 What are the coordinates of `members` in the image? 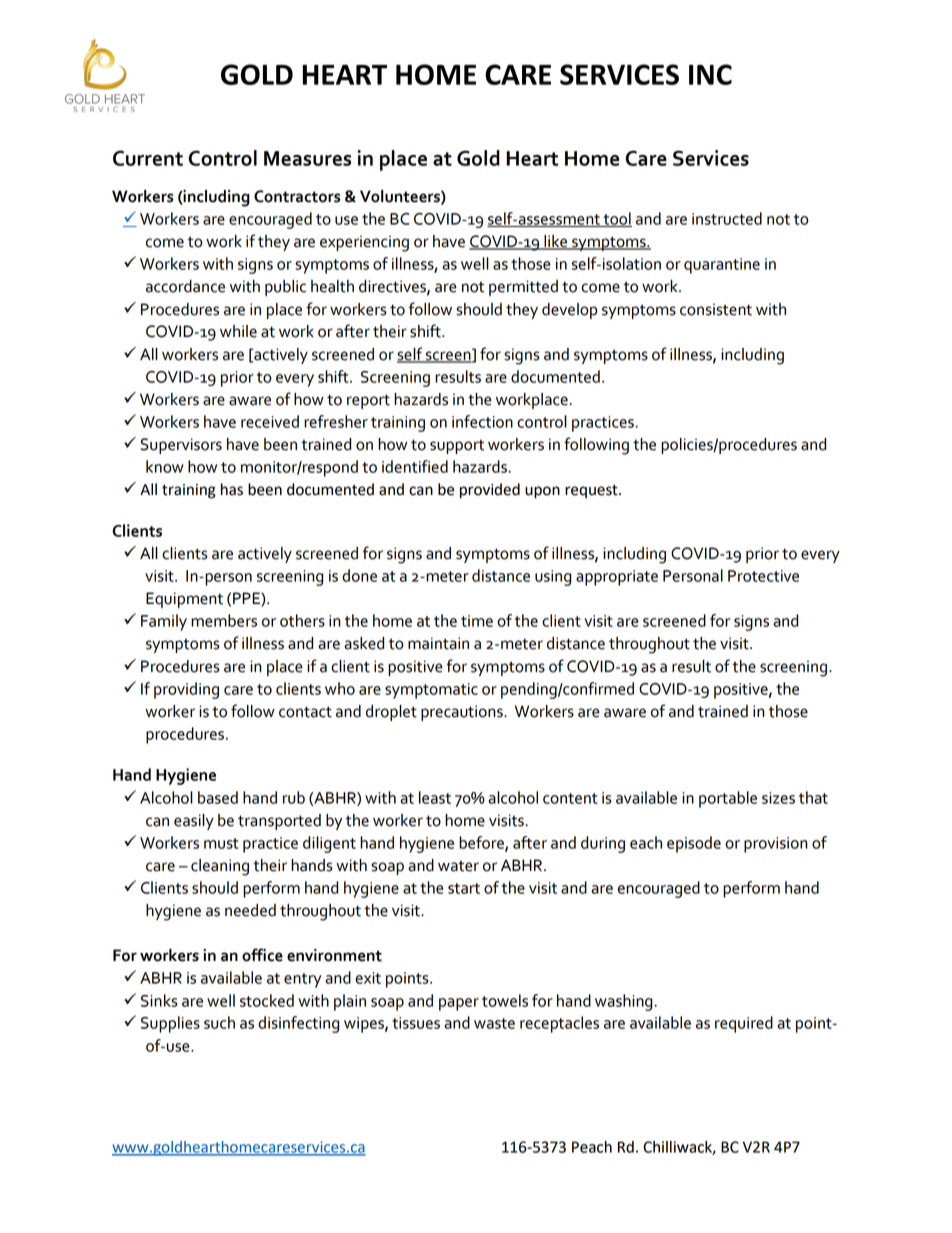 It's located at (224, 620).
